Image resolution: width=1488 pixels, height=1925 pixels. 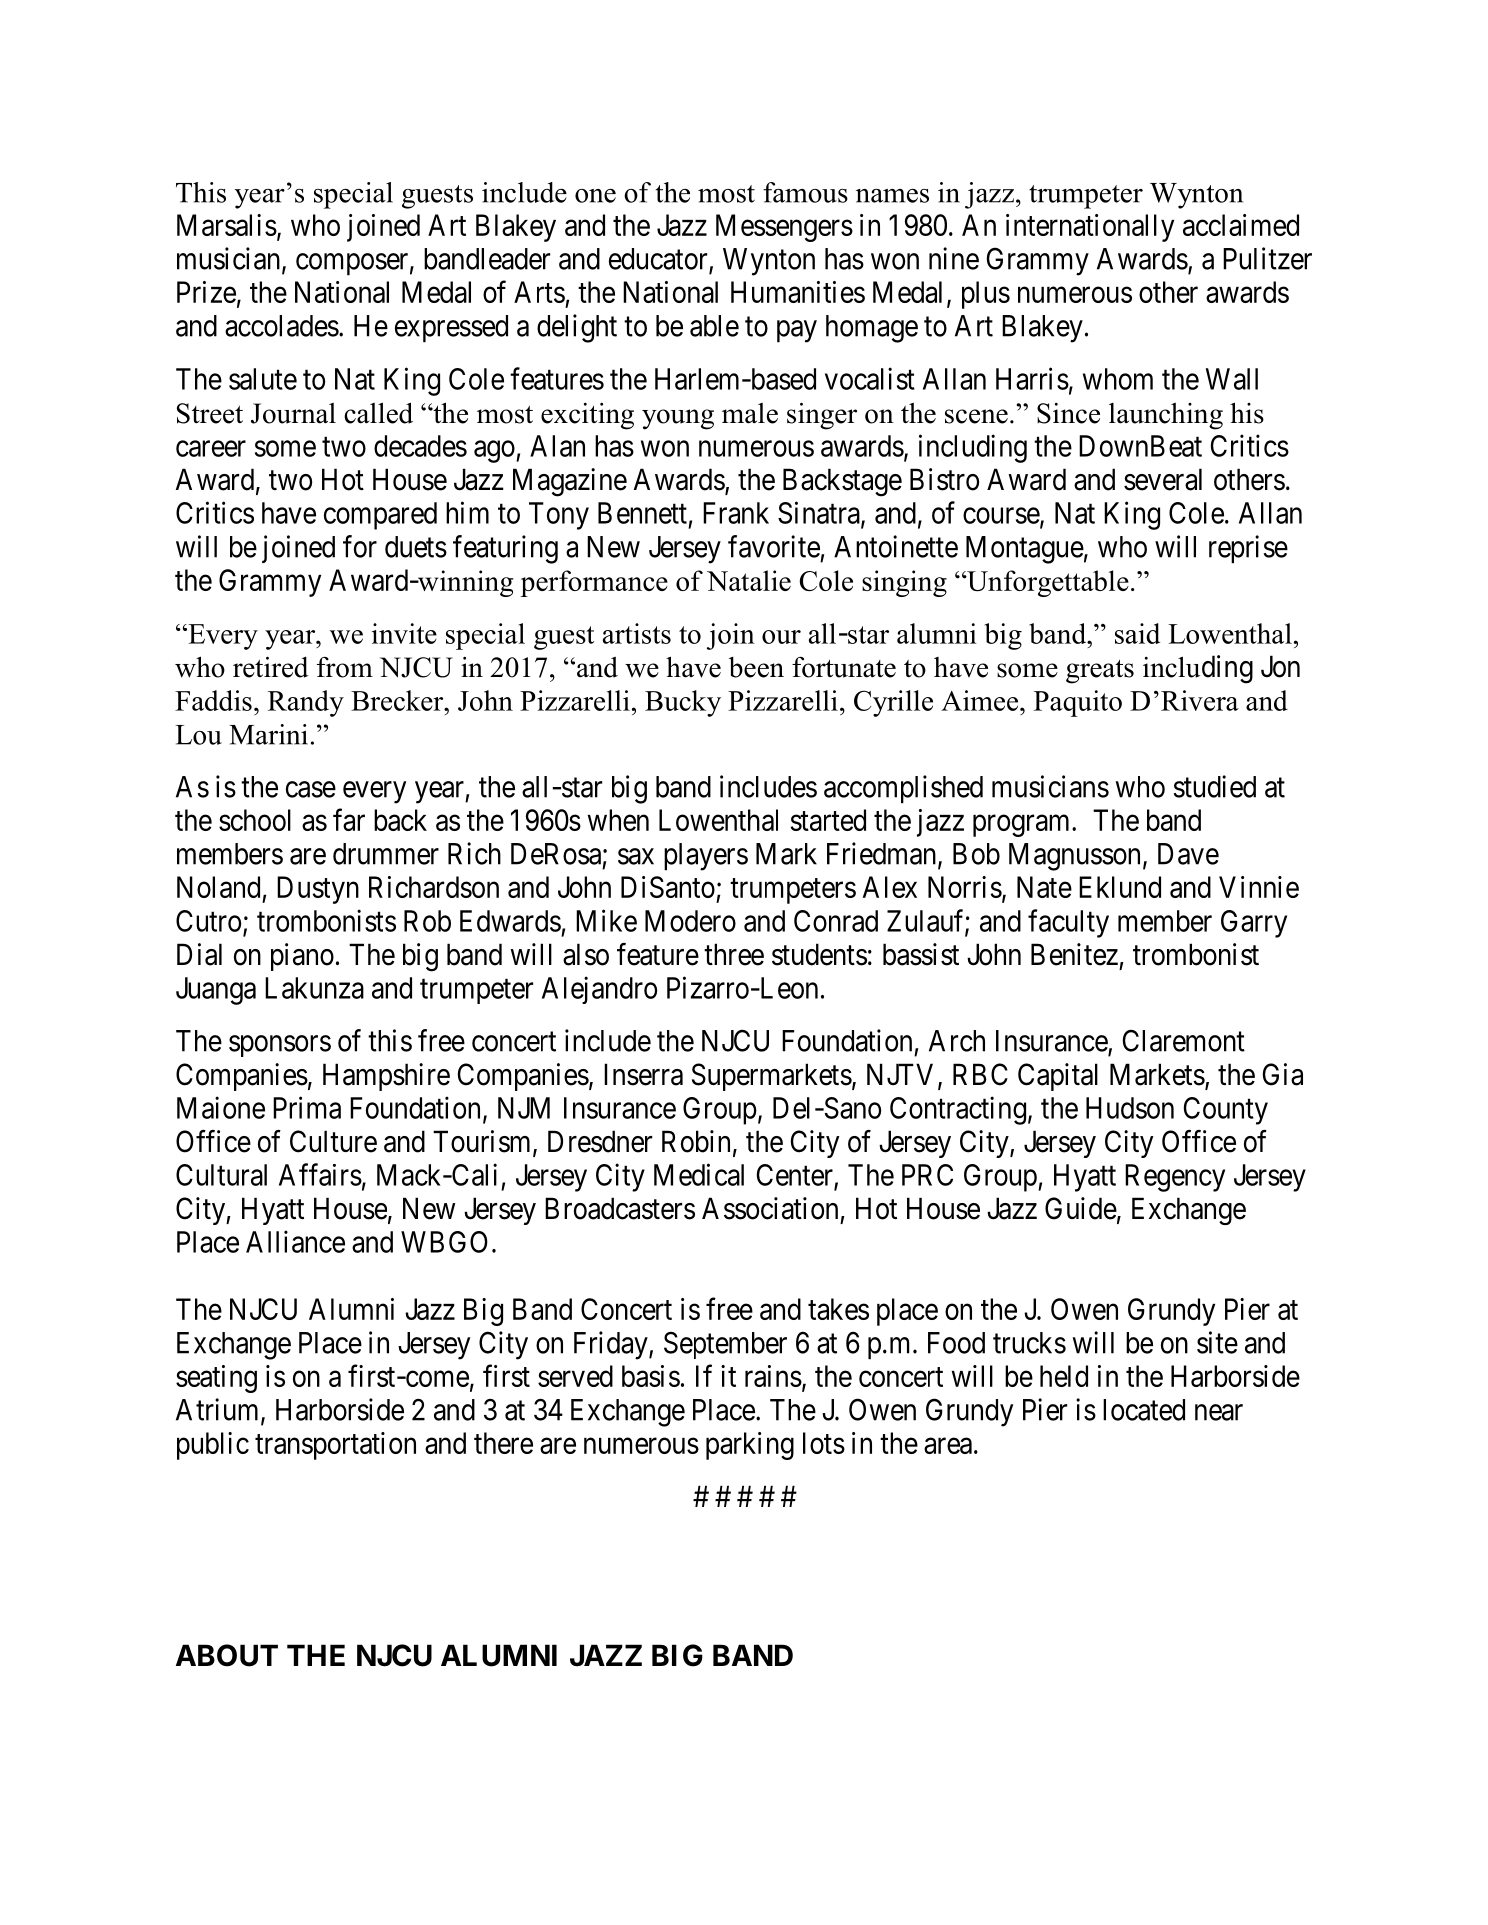 What do you see at coordinates (1144, 1410) in the screenshot?
I see `located` at bounding box center [1144, 1410].
